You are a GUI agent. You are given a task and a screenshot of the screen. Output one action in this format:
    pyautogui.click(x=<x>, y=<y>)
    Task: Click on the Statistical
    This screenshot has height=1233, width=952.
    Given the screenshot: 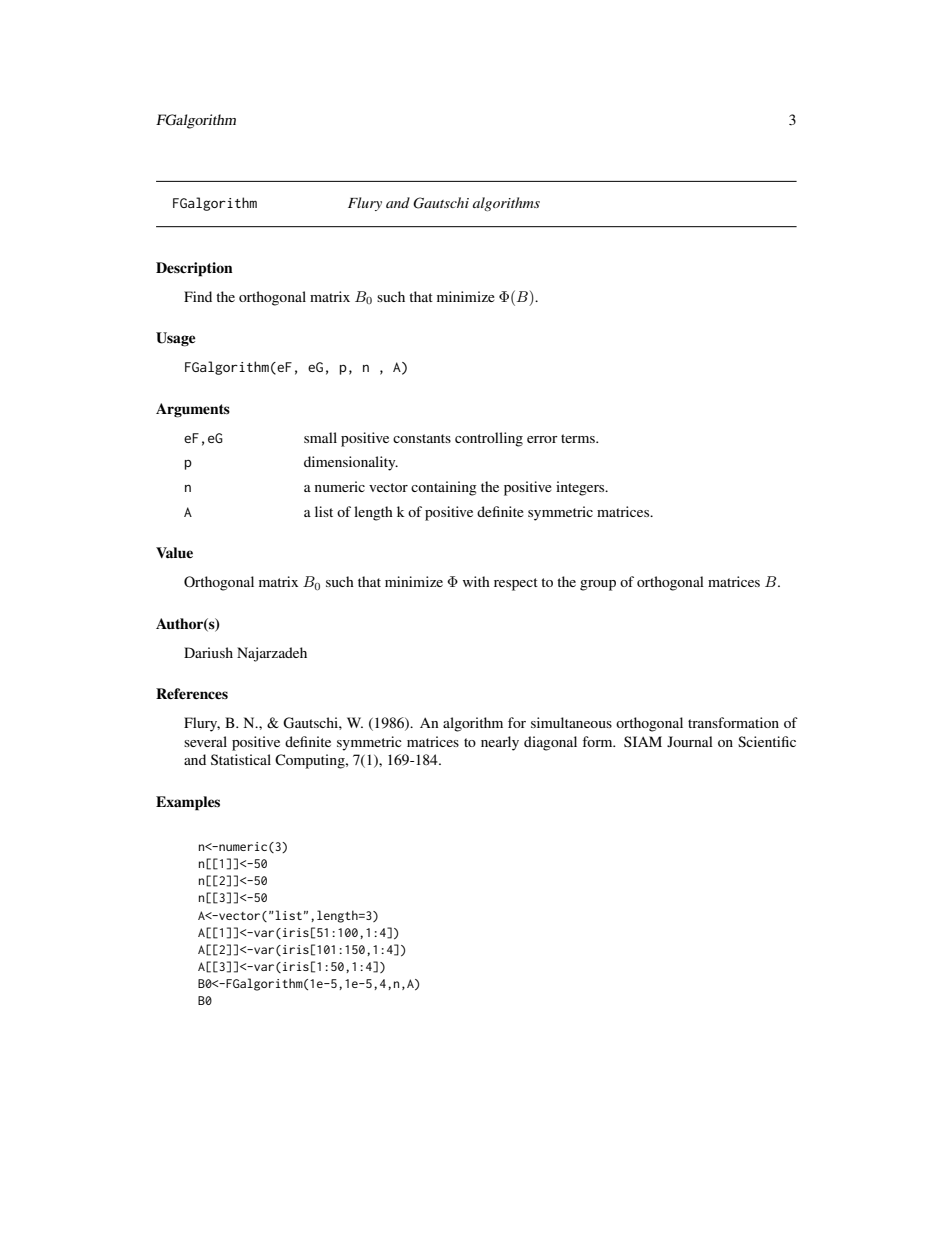 What is the action you would take?
    pyautogui.click(x=241, y=759)
